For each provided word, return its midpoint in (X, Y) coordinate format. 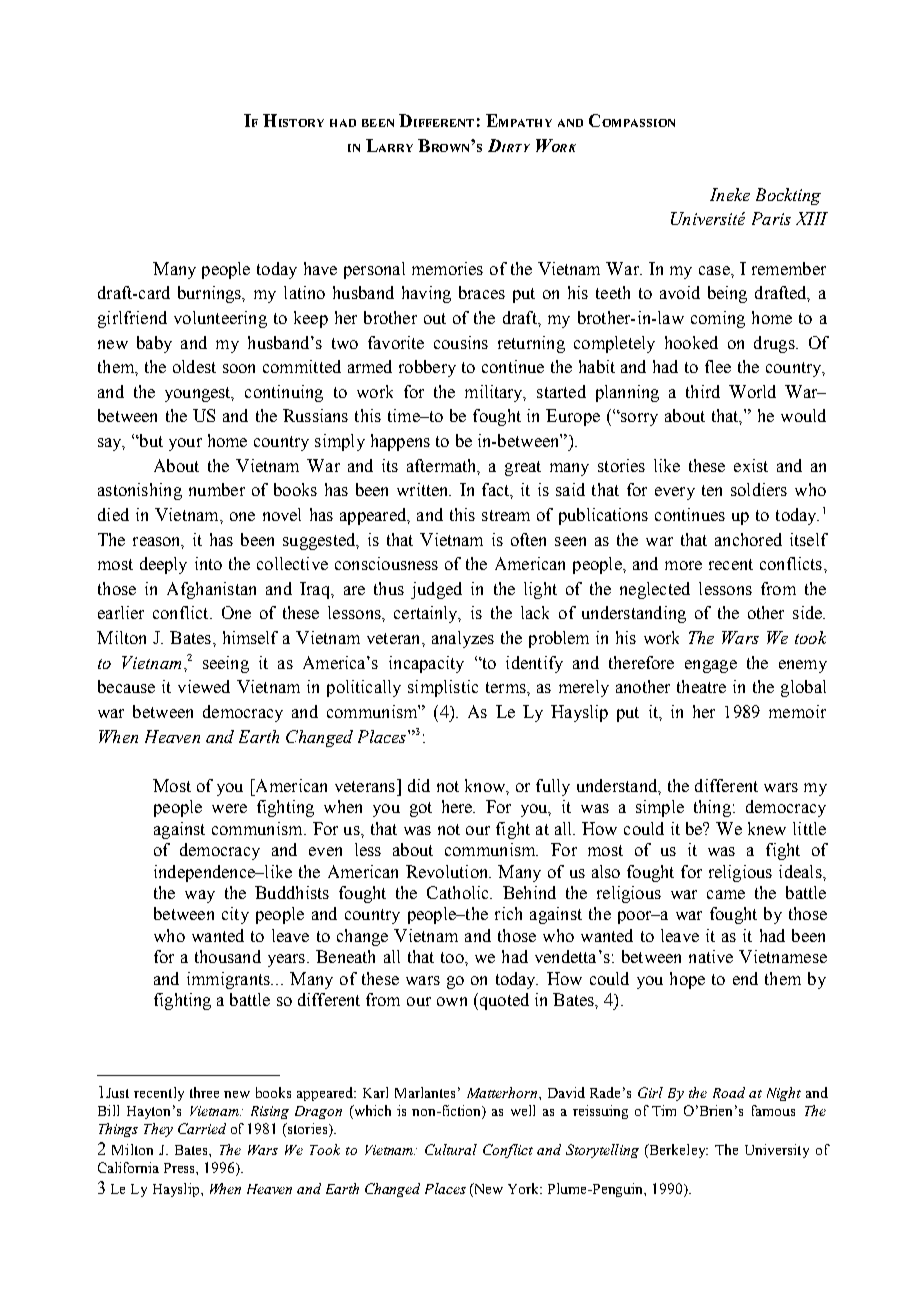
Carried (202, 1128)
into (208, 563)
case (715, 270)
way (200, 896)
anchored (748, 539)
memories (447, 268)
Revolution (448, 871)
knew (767, 828)
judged (436, 590)
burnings (211, 294)
